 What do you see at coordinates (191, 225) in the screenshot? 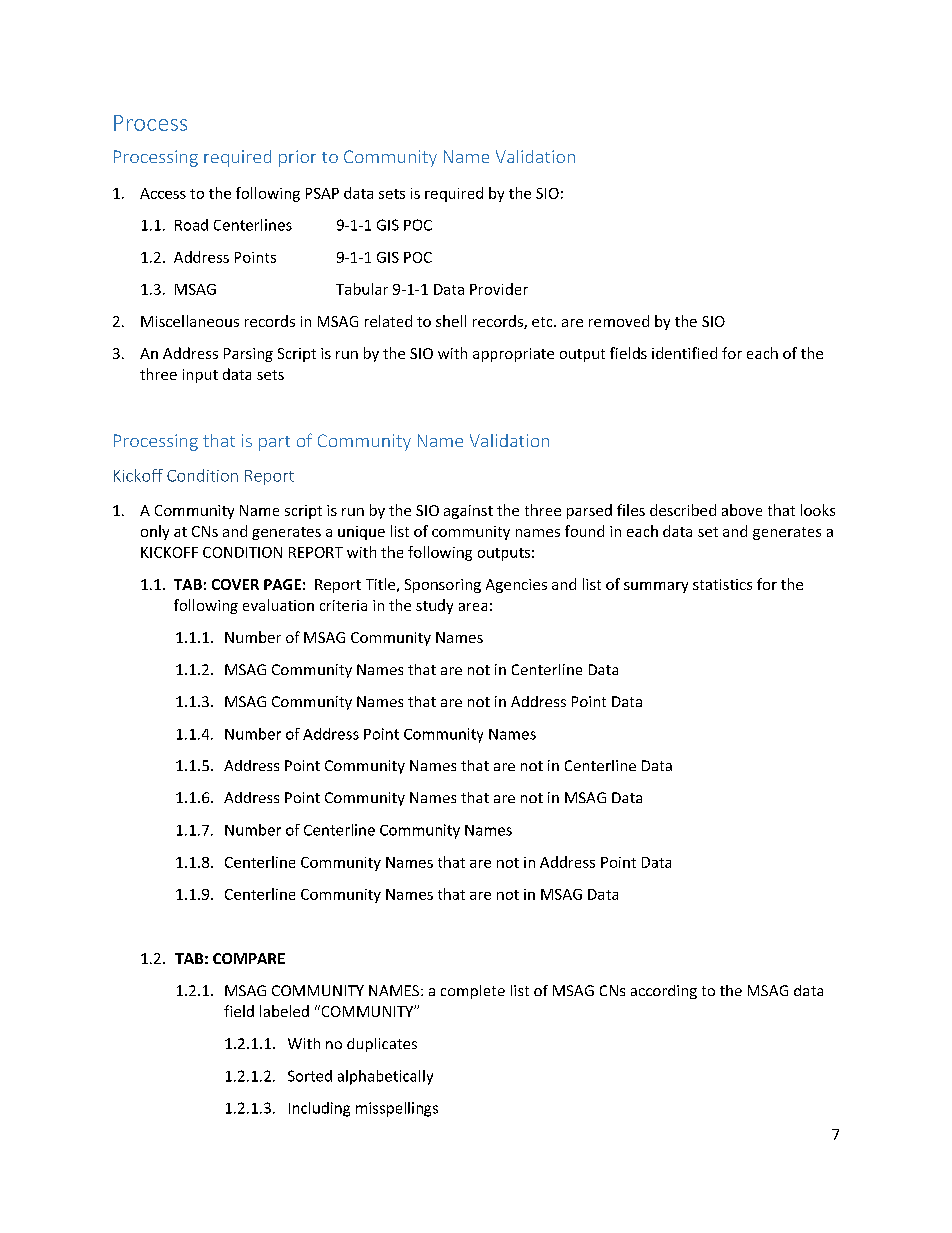
I see `Road` at bounding box center [191, 225].
